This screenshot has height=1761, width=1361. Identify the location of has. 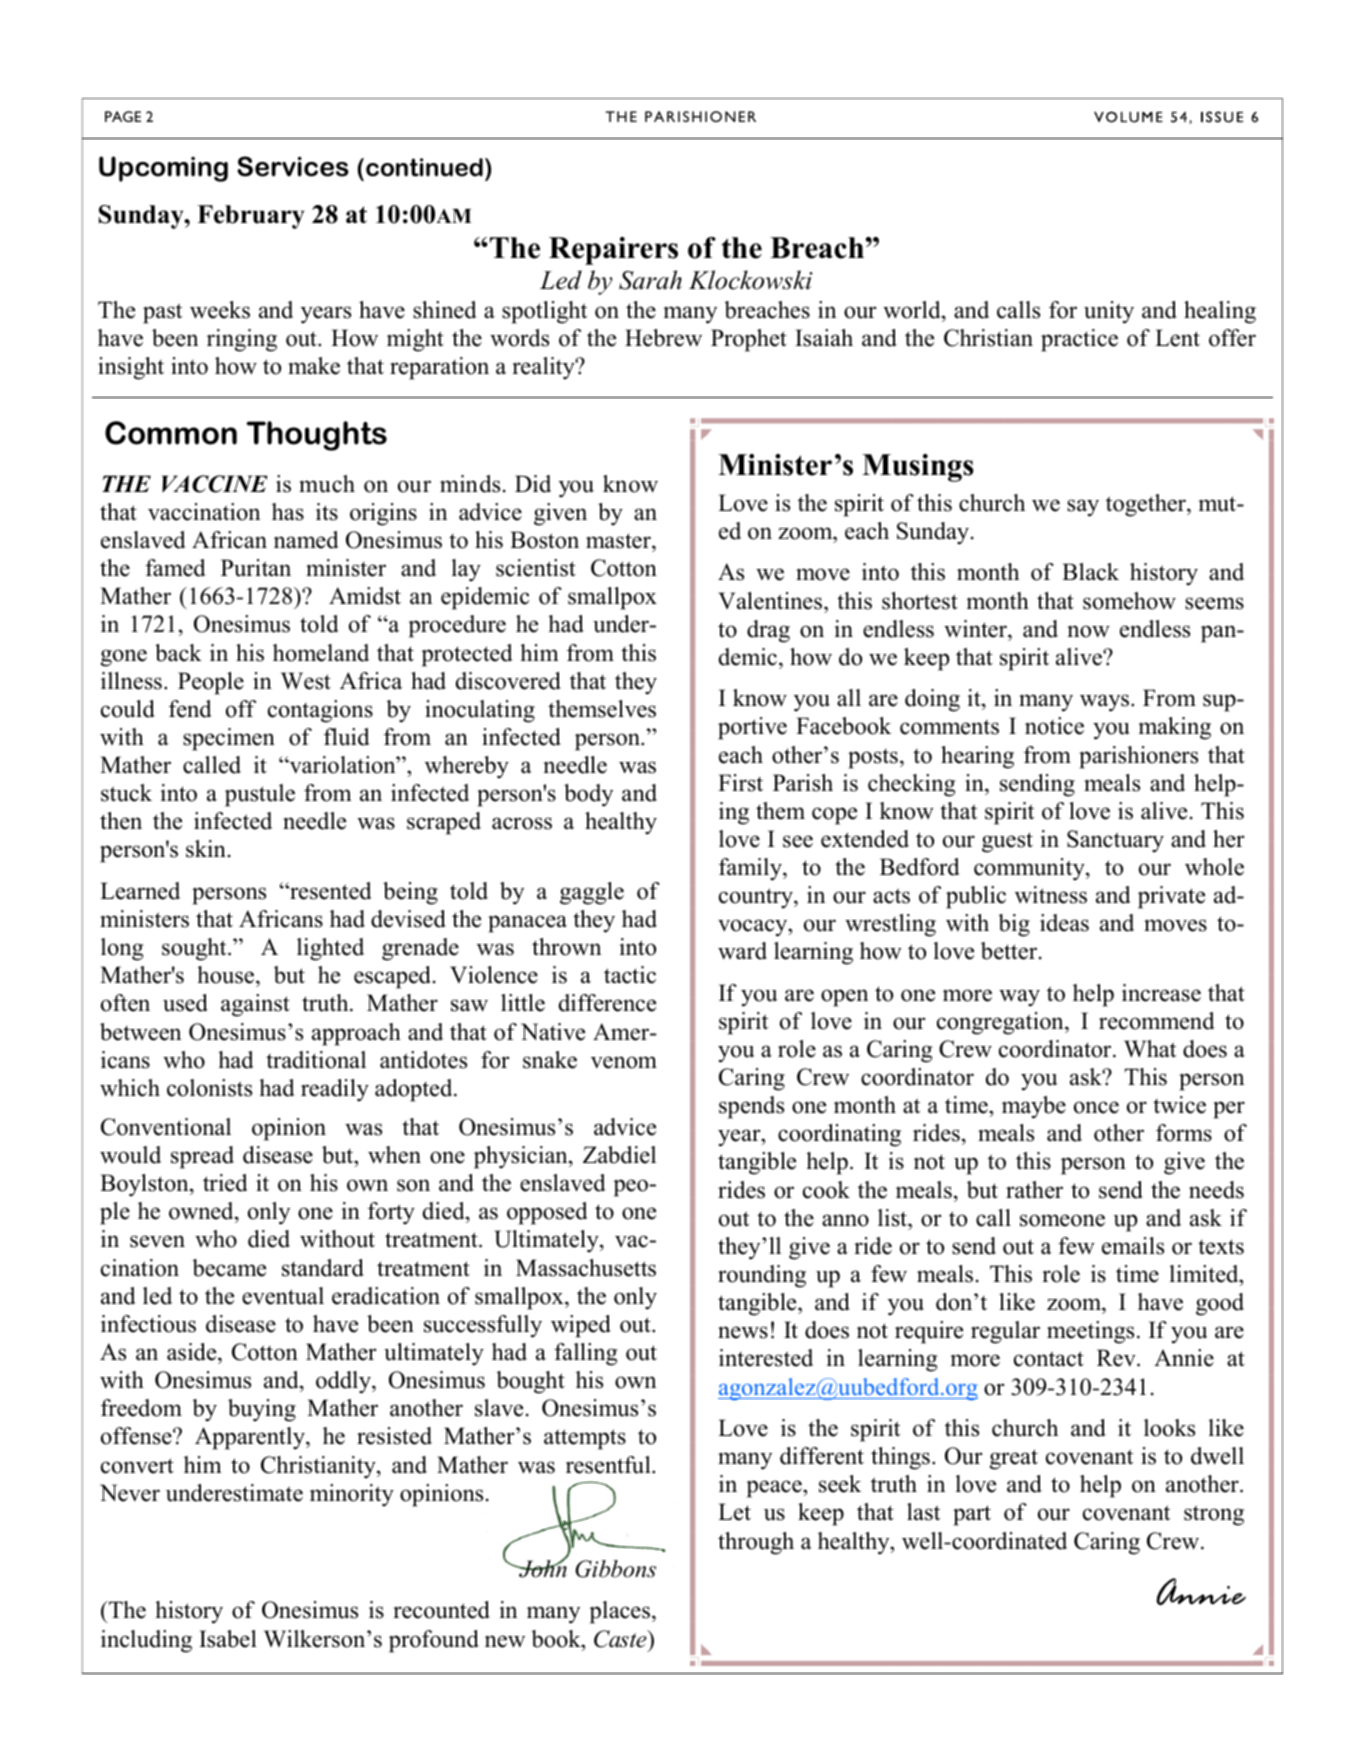
(288, 512).
